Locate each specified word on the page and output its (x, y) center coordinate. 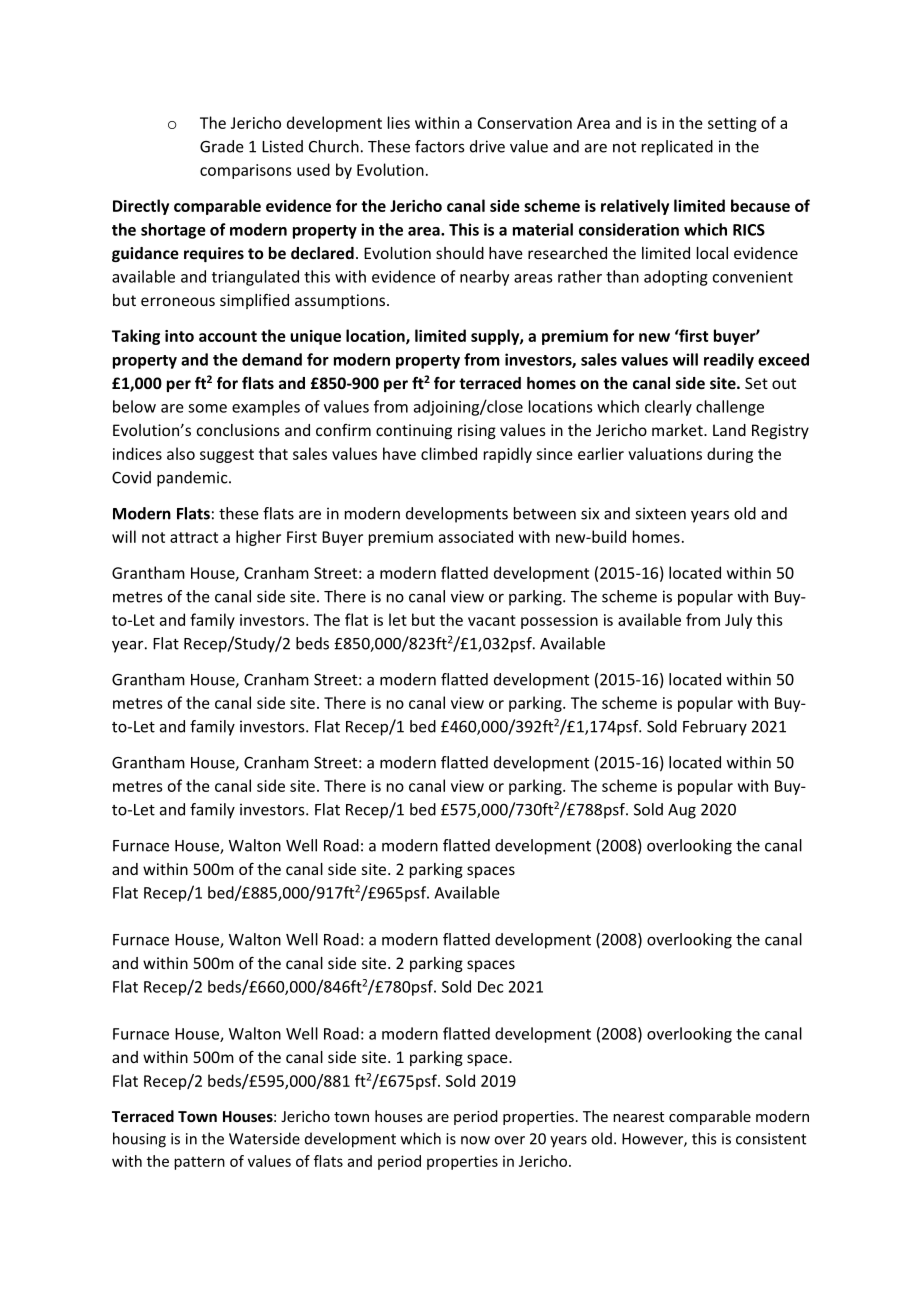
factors (439, 146)
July (738, 621)
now (475, 1140)
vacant (492, 620)
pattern (199, 1163)
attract (194, 537)
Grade (222, 146)
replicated (677, 148)
